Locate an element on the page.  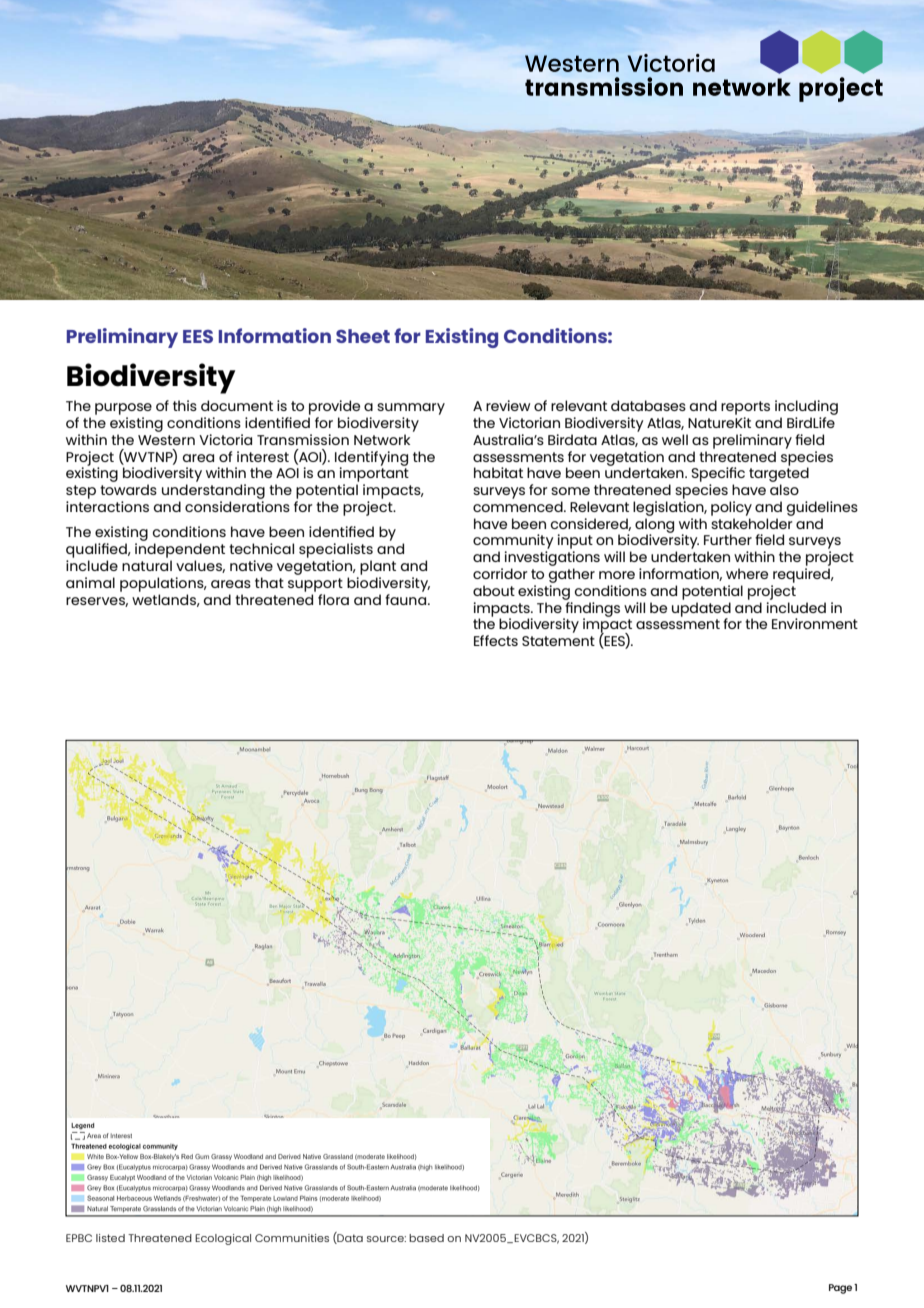
reports is located at coordinates (745, 408).
